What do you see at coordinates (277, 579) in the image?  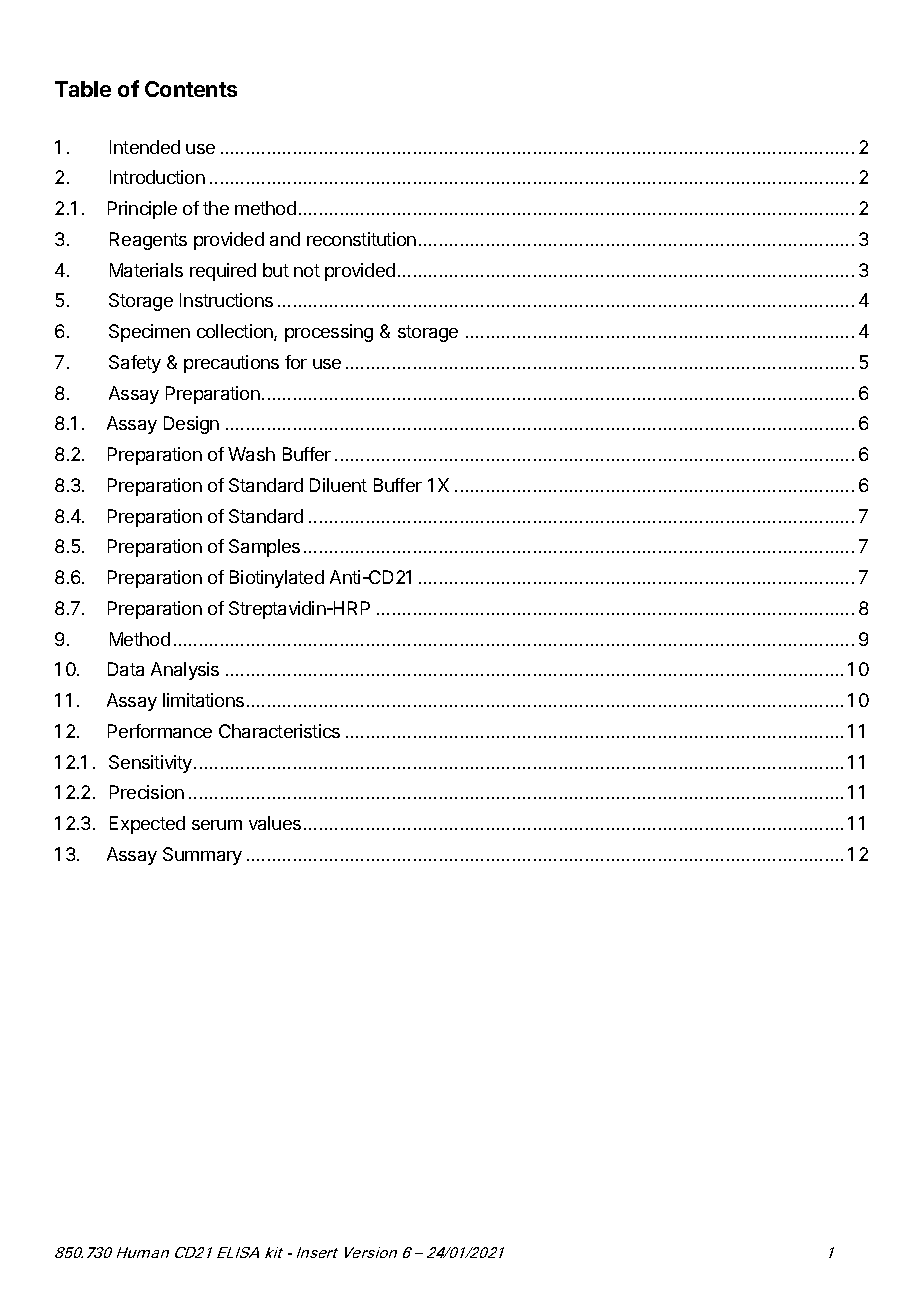 I see `Biotinylated` at bounding box center [277, 579].
